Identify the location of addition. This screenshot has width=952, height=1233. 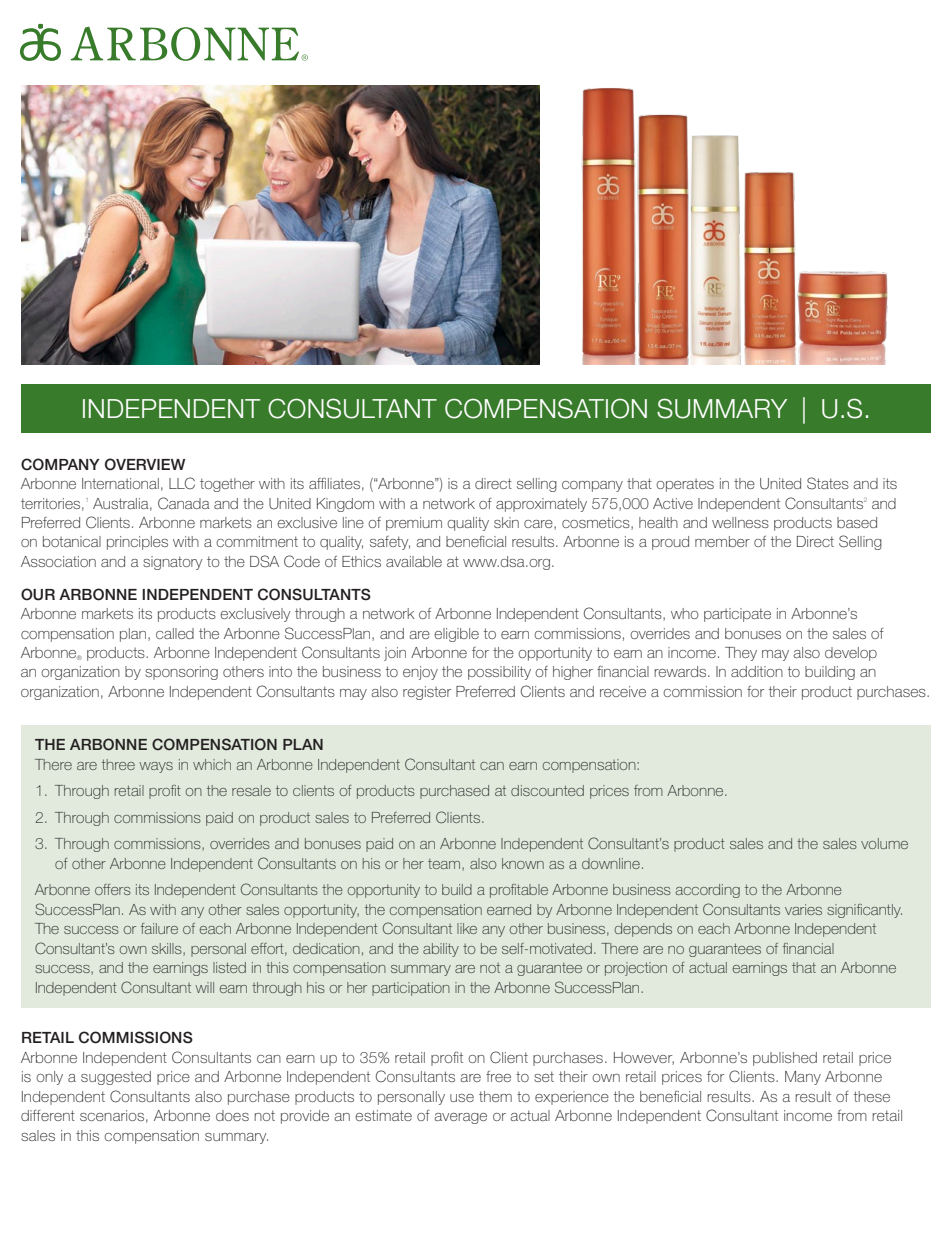
(757, 671).
